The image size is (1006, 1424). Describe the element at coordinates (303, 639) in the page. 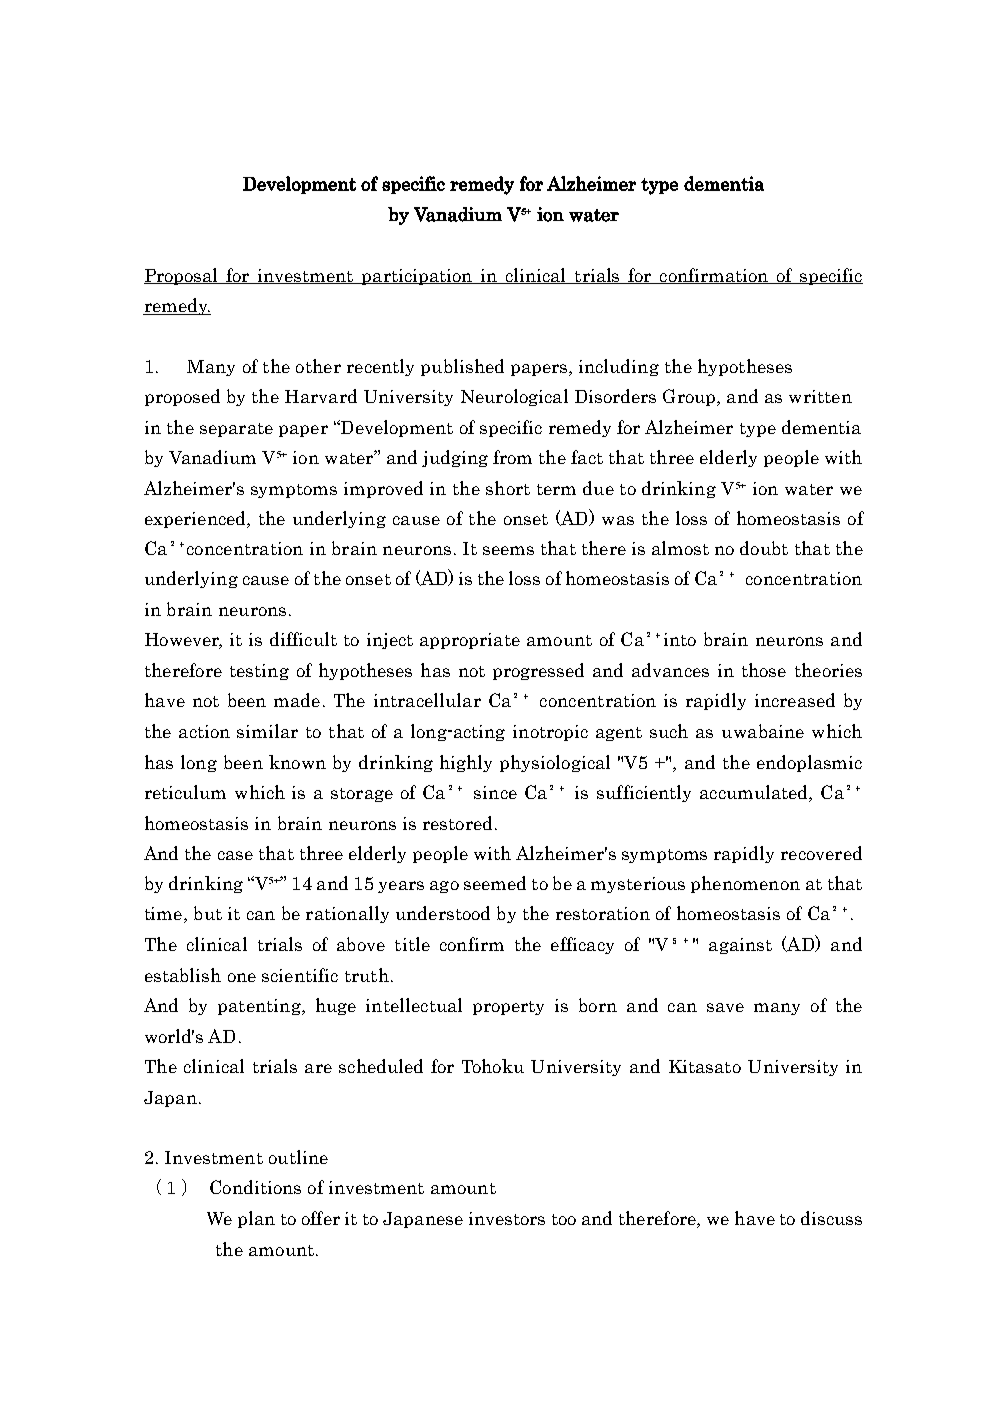

I see `difficult` at that location.
